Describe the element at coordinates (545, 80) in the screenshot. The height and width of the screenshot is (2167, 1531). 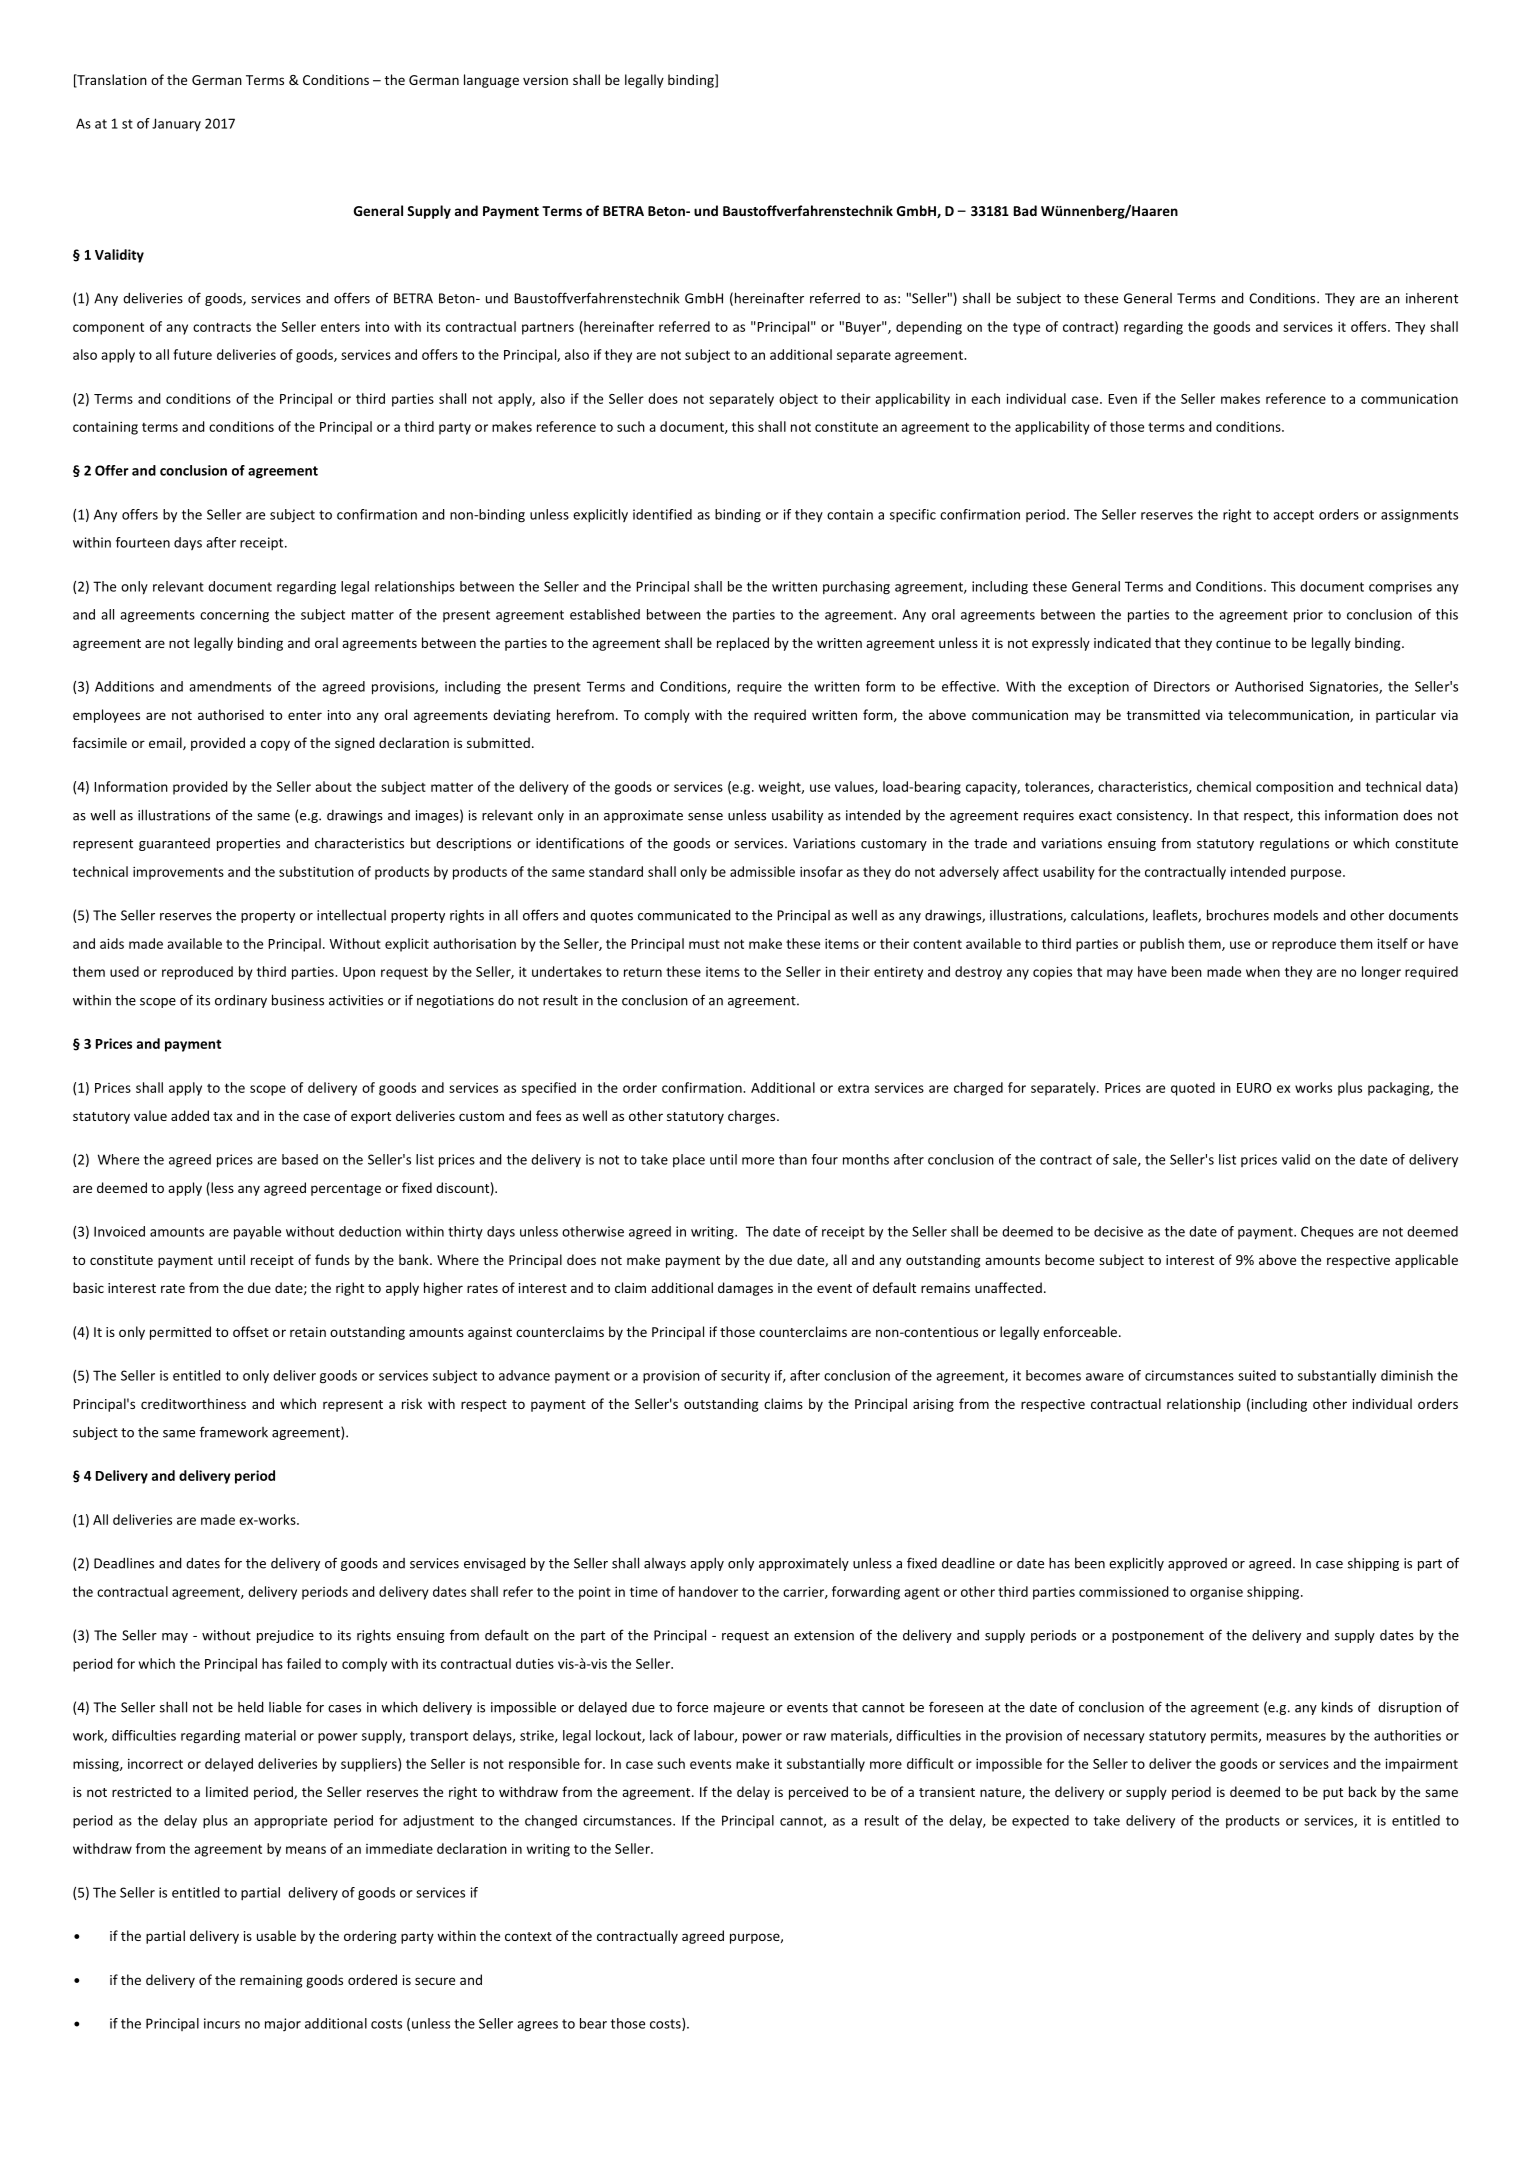
I see `version` at that location.
